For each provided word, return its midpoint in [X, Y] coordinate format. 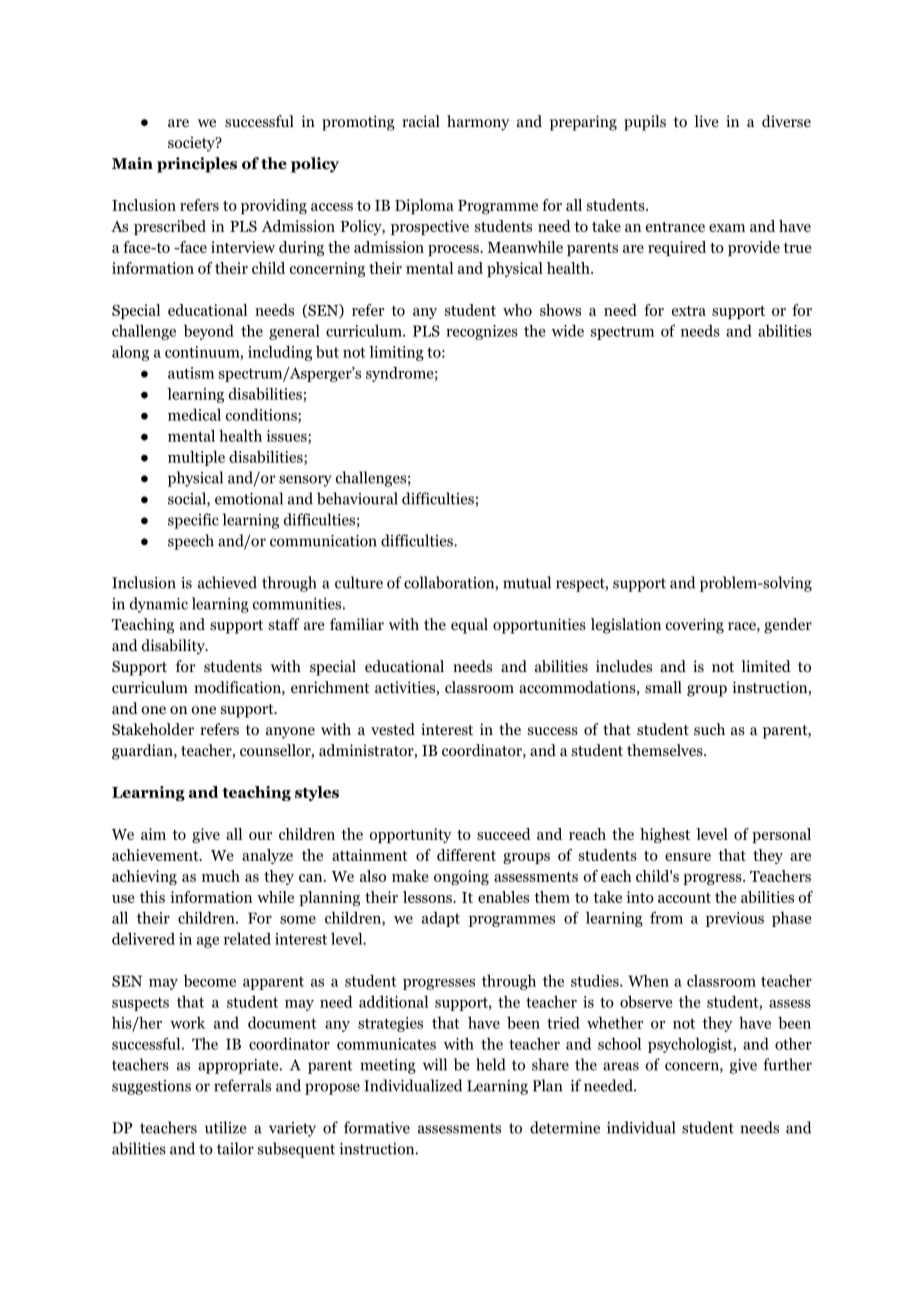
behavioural [357, 498]
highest [665, 835]
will [435, 1064]
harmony [478, 123]
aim [153, 834]
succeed [504, 834]
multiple [196, 458]
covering [695, 626]
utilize [226, 1127]
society [192, 144]
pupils [645, 123]
